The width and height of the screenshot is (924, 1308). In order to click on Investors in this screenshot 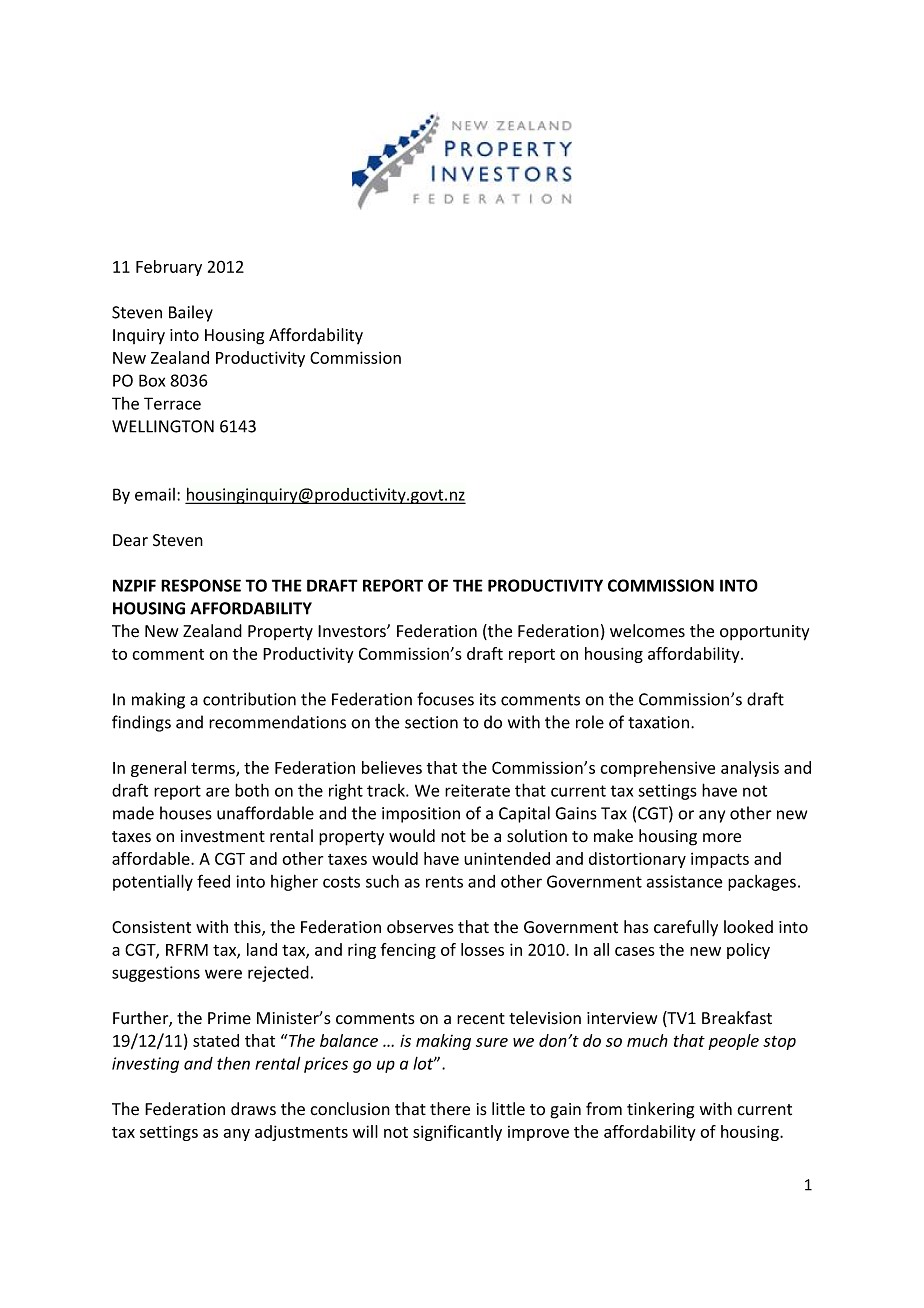, I will do `click(353, 631)`.
